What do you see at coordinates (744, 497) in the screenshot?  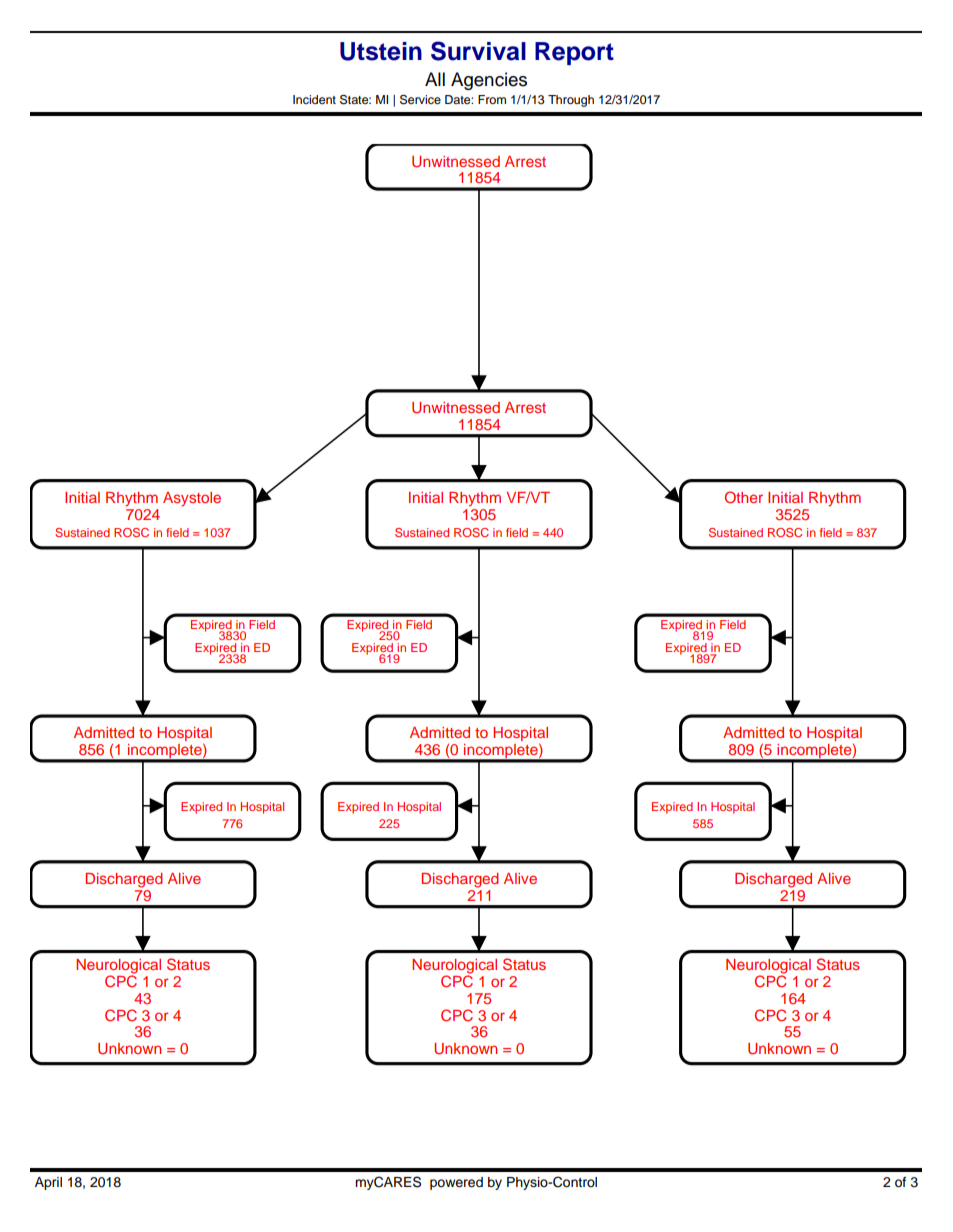 I see `Other` at bounding box center [744, 497].
